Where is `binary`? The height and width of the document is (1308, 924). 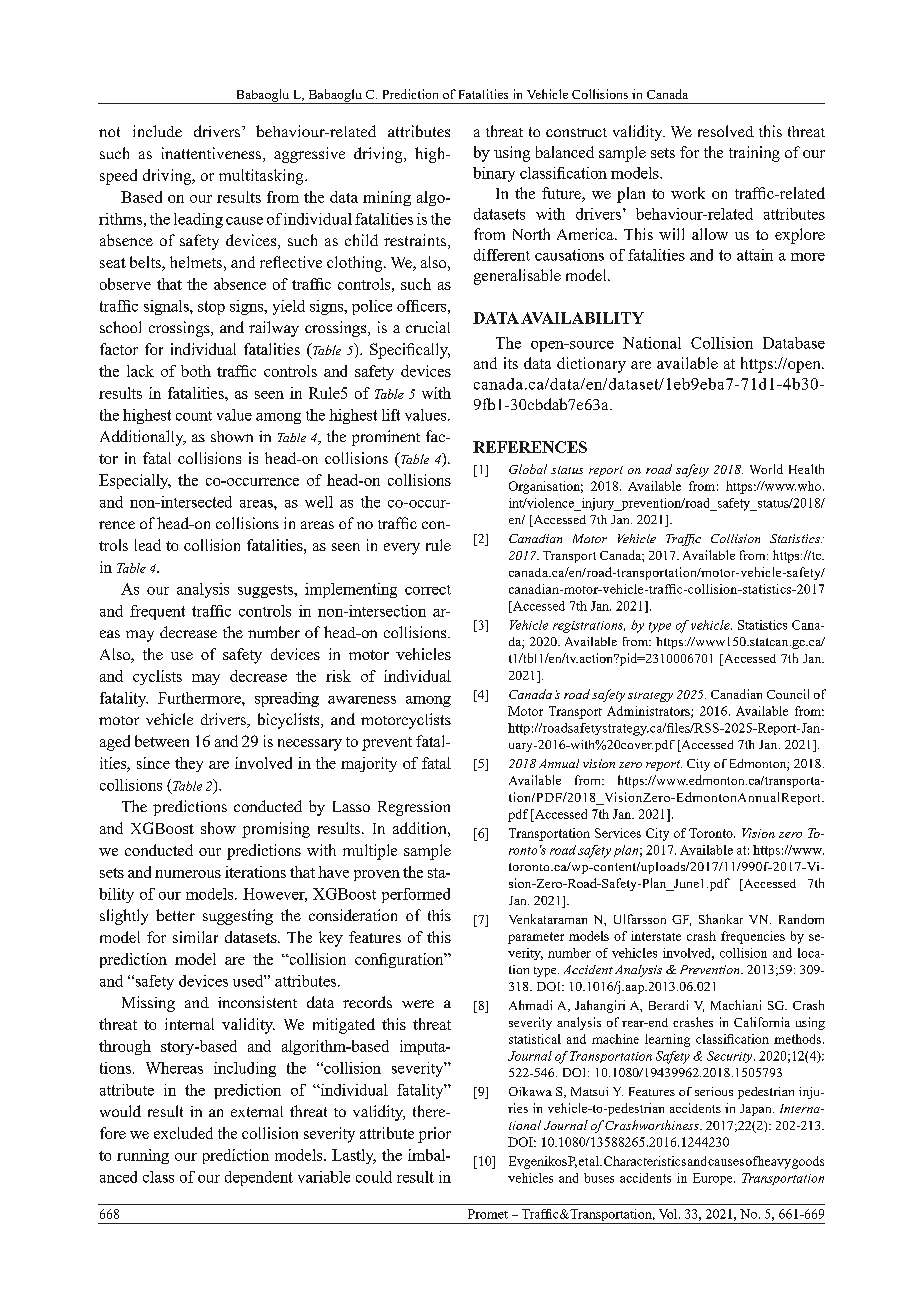
binary is located at coordinates (494, 174).
